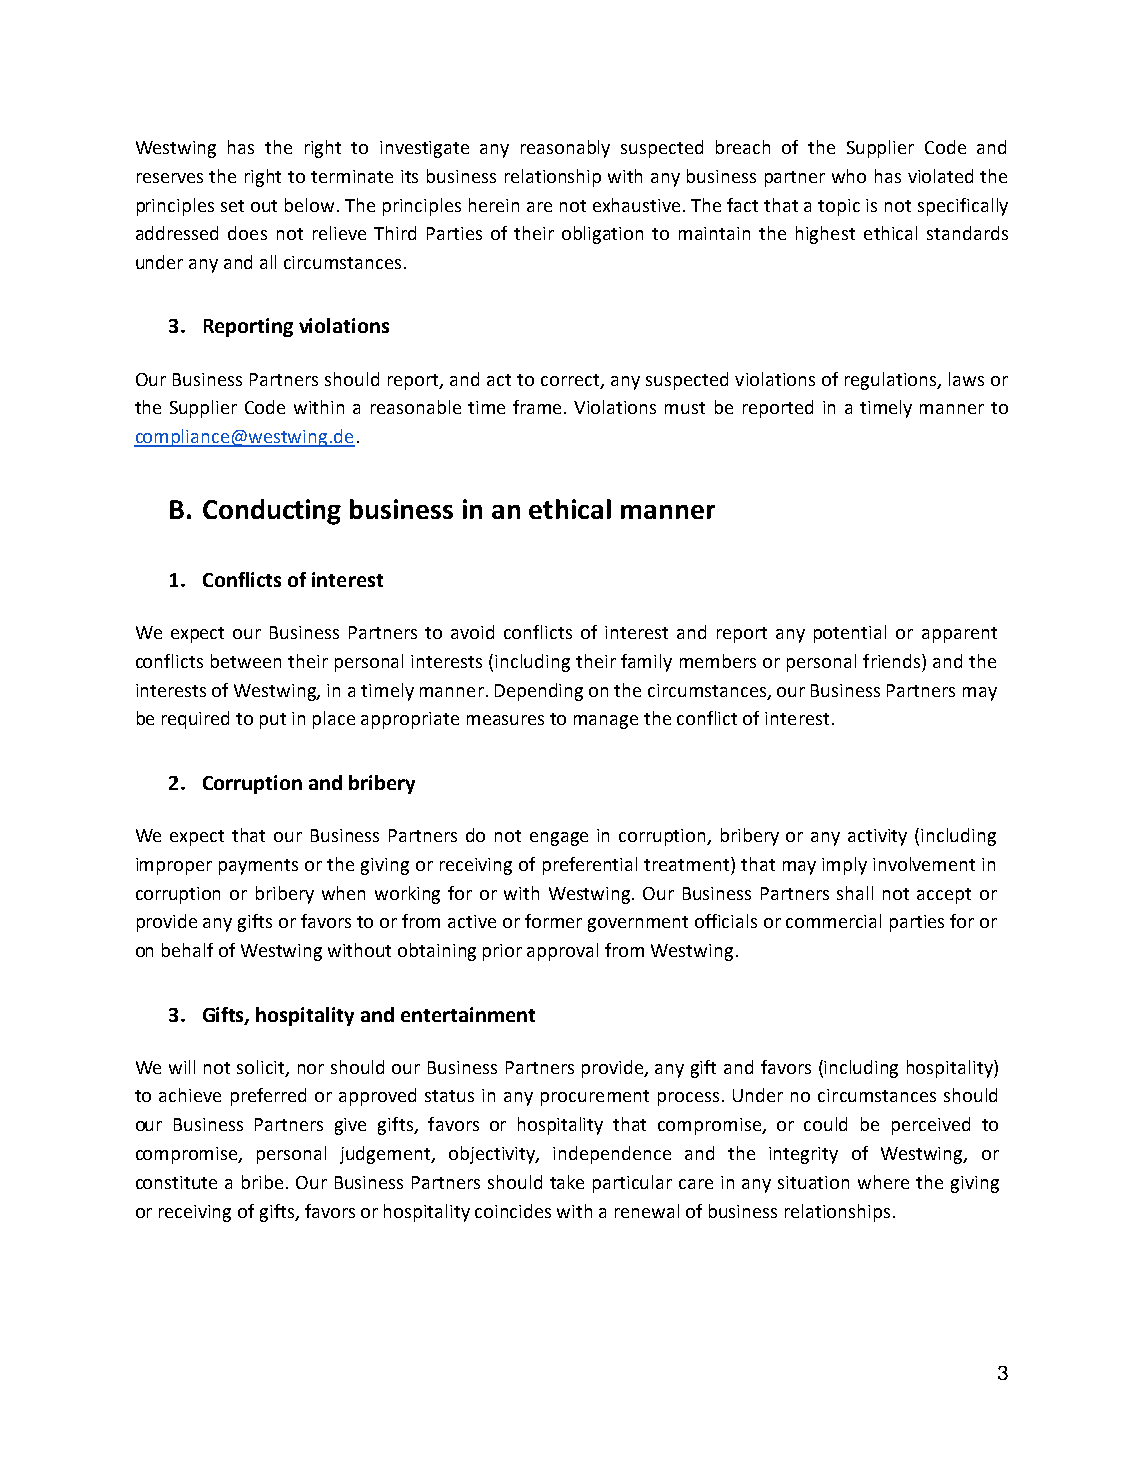 The height and width of the screenshot is (1479, 1143). What do you see at coordinates (565, 149) in the screenshot?
I see `reasonably` at bounding box center [565, 149].
